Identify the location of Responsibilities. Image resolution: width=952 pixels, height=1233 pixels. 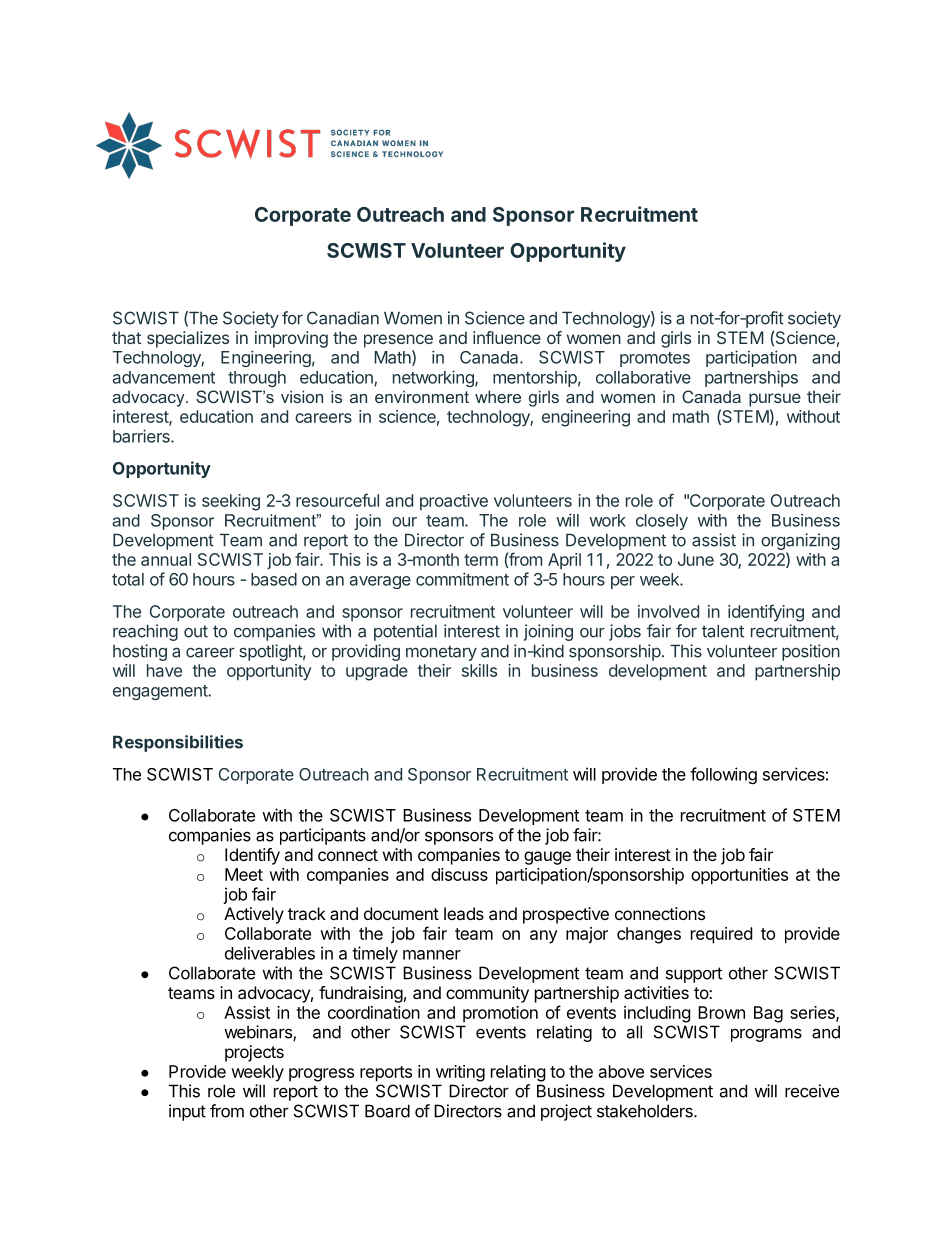
(178, 743).
